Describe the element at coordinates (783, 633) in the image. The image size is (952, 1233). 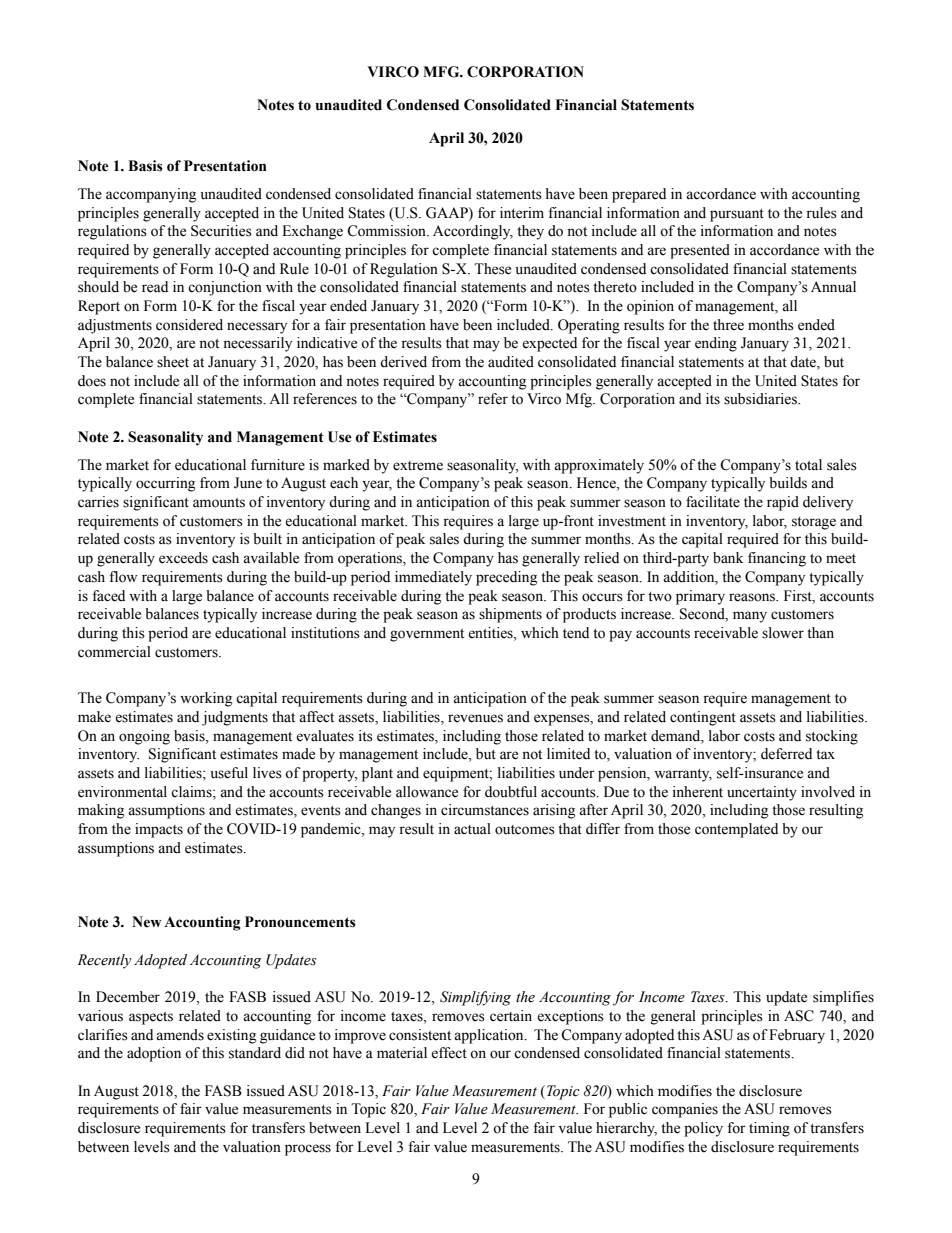
I see `slower` at that location.
